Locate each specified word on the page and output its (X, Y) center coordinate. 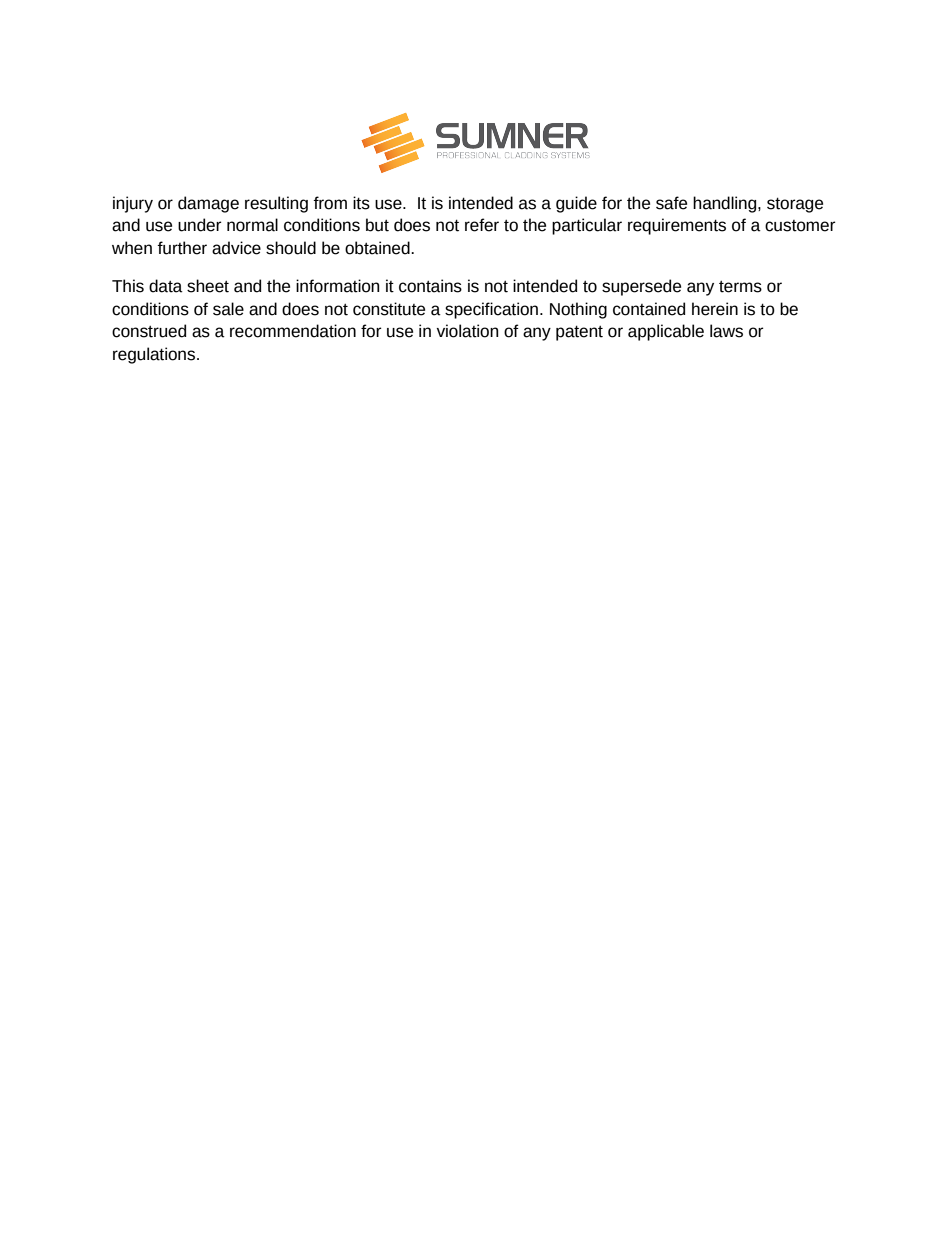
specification (491, 310)
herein (715, 309)
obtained (378, 248)
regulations (155, 355)
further (182, 248)
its (361, 203)
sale (228, 309)
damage (208, 204)
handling (726, 204)
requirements (677, 226)
